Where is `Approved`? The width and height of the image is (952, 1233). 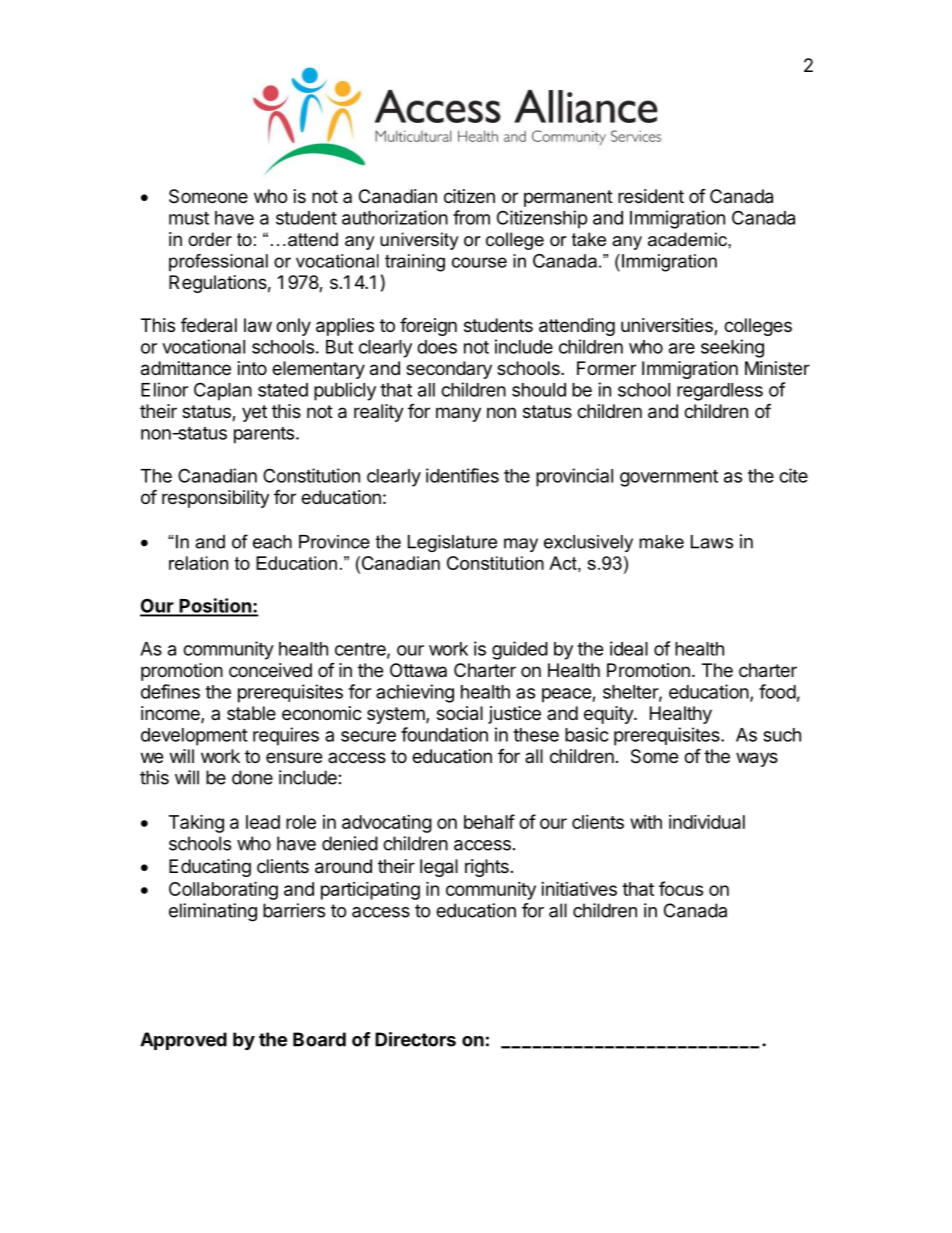
Approved is located at coordinates (183, 1041).
